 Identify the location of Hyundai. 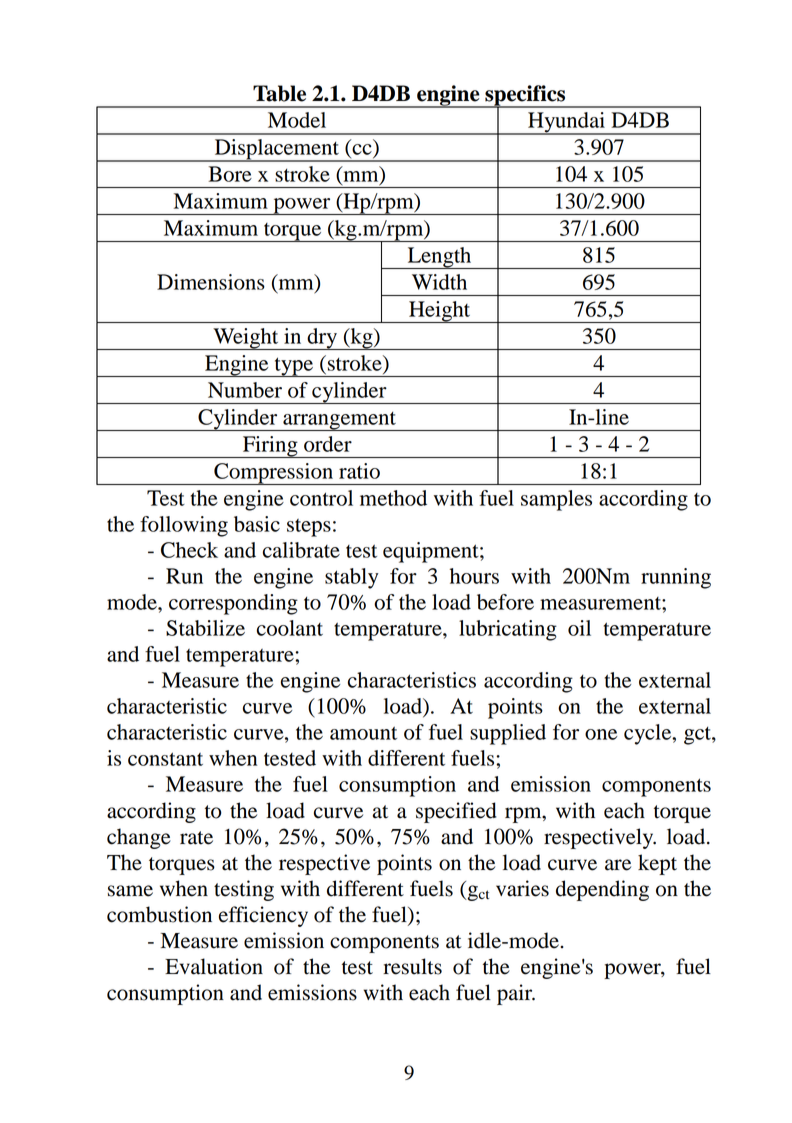
(566, 123).
